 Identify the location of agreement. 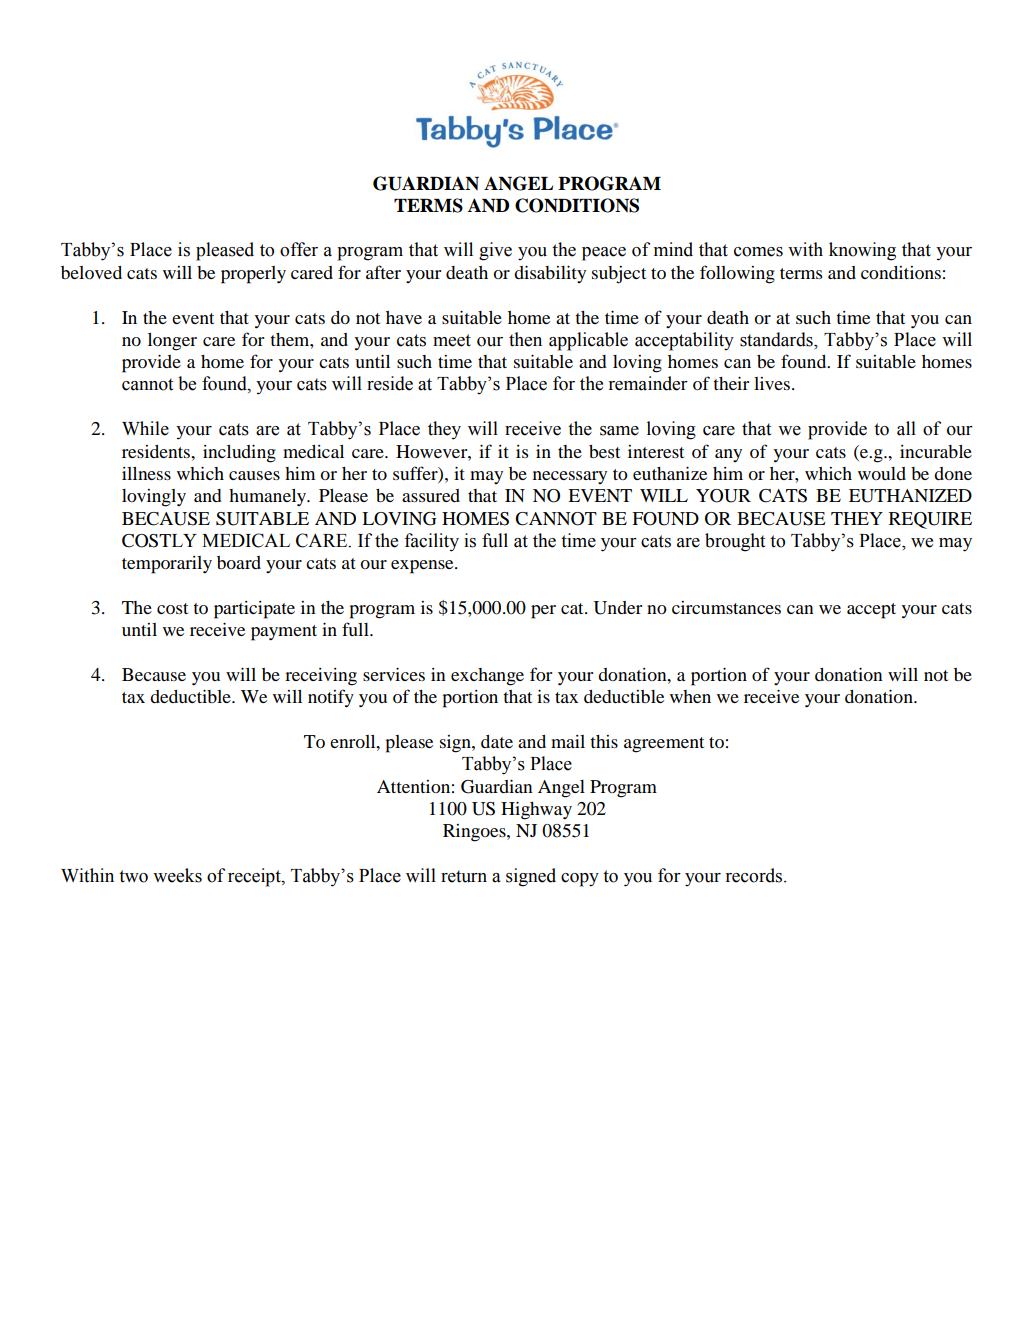
(664, 745).
